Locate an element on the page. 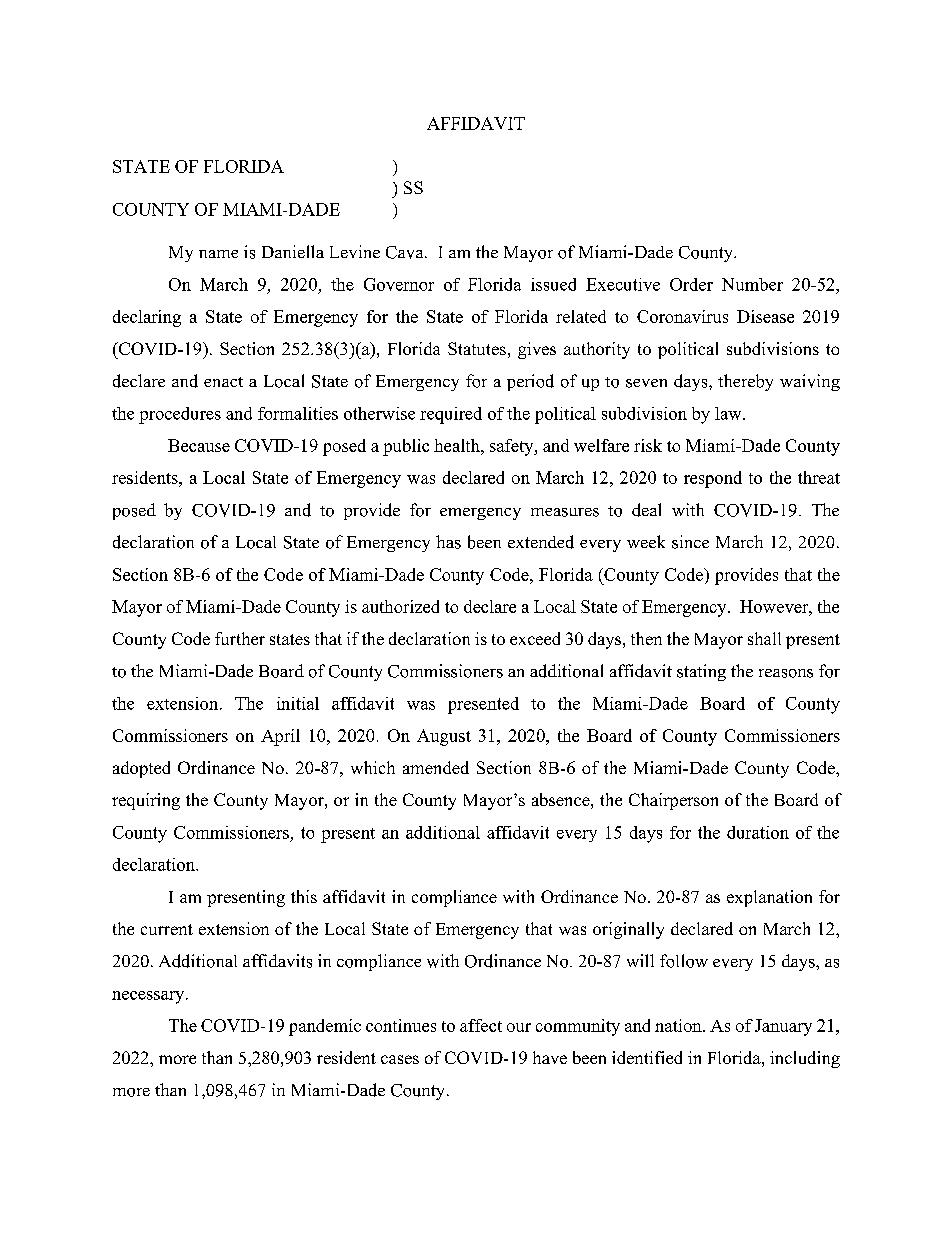 This page has width=952, height=1233. further is located at coordinates (240, 638).
